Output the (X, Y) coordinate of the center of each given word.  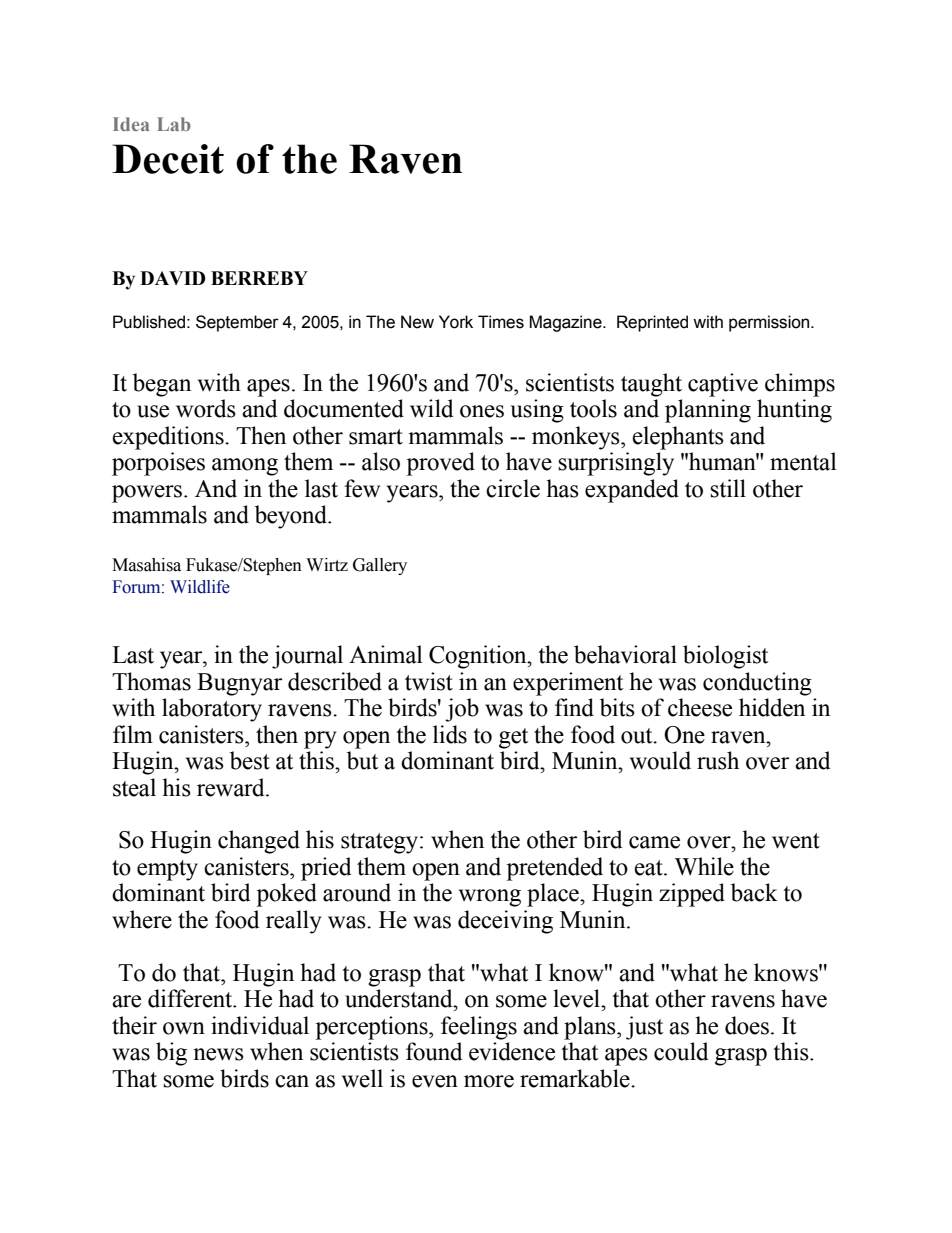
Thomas (151, 681)
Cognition (479, 657)
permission (770, 323)
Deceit (168, 159)
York (456, 322)
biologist (725, 657)
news (218, 1054)
